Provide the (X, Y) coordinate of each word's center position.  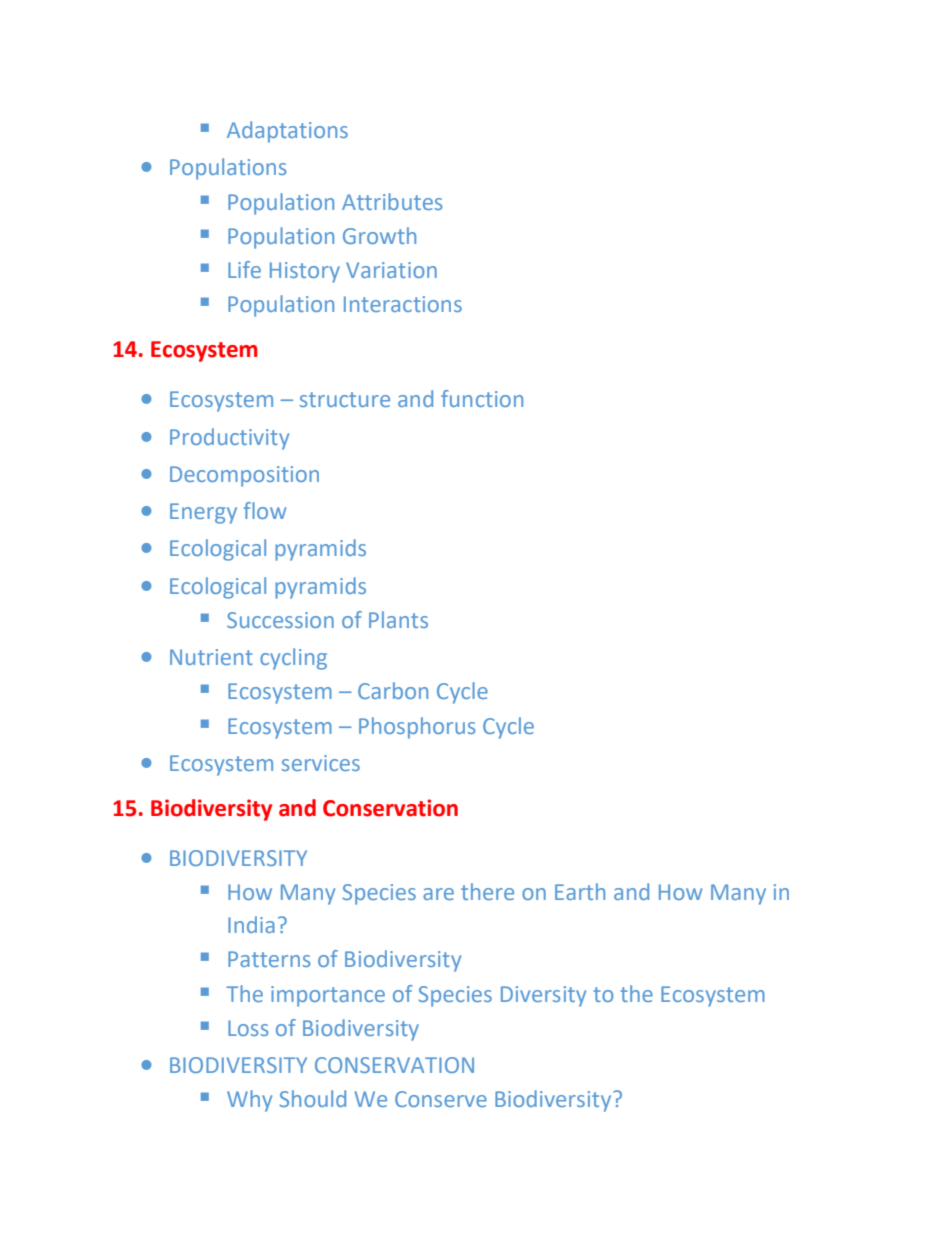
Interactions (403, 304)
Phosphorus (417, 728)
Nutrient (211, 657)
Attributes (392, 201)
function (482, 398)
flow (264, 510)
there (487, 891)
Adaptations (287, 132)
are (438, 894)
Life (244, 269)
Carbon (393, 690)
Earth (580, 891)
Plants (398, 619)
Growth (379, 235)
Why (249, 1101)
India (251, 924)
